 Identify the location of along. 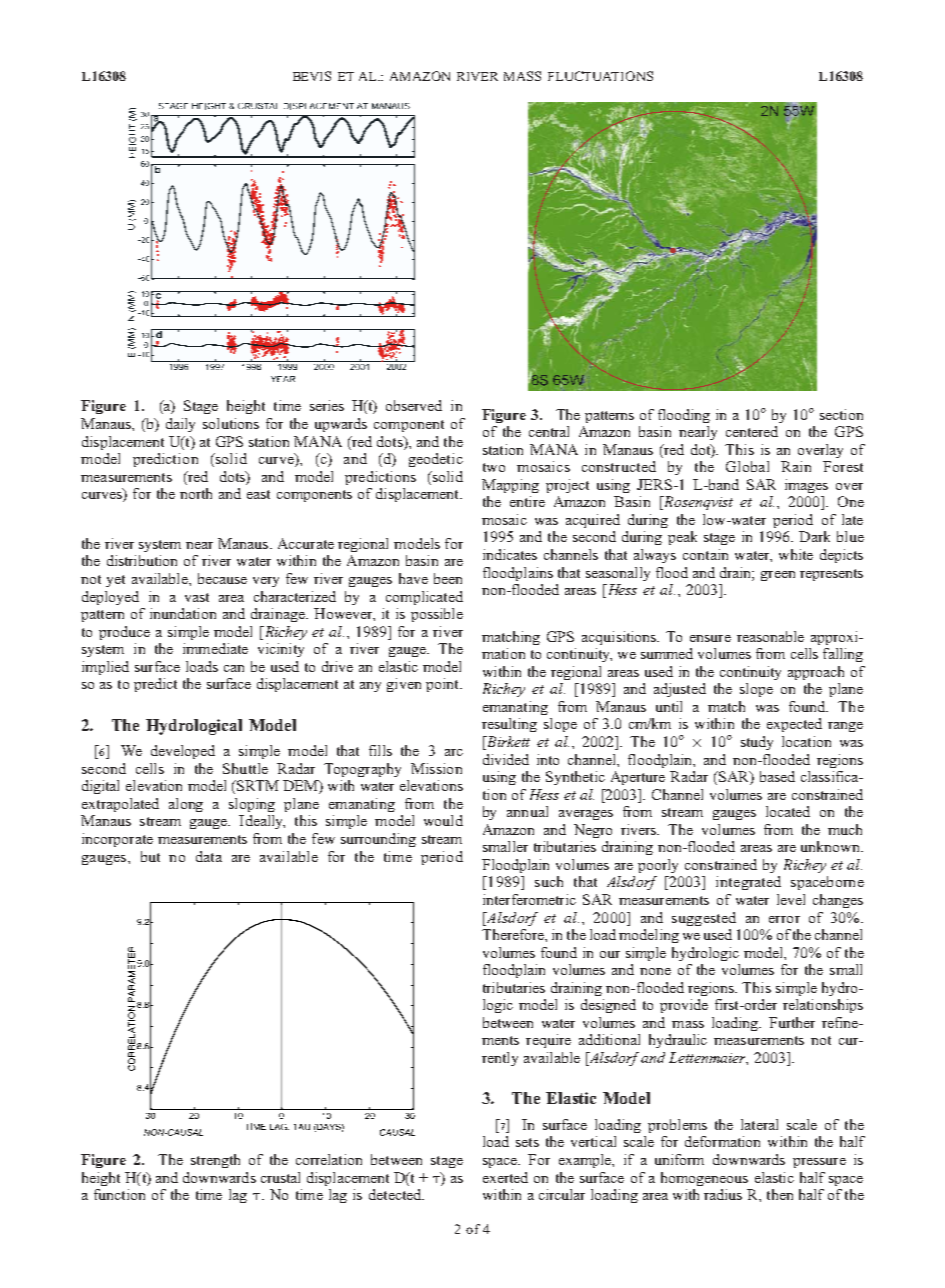
(186, 805).
